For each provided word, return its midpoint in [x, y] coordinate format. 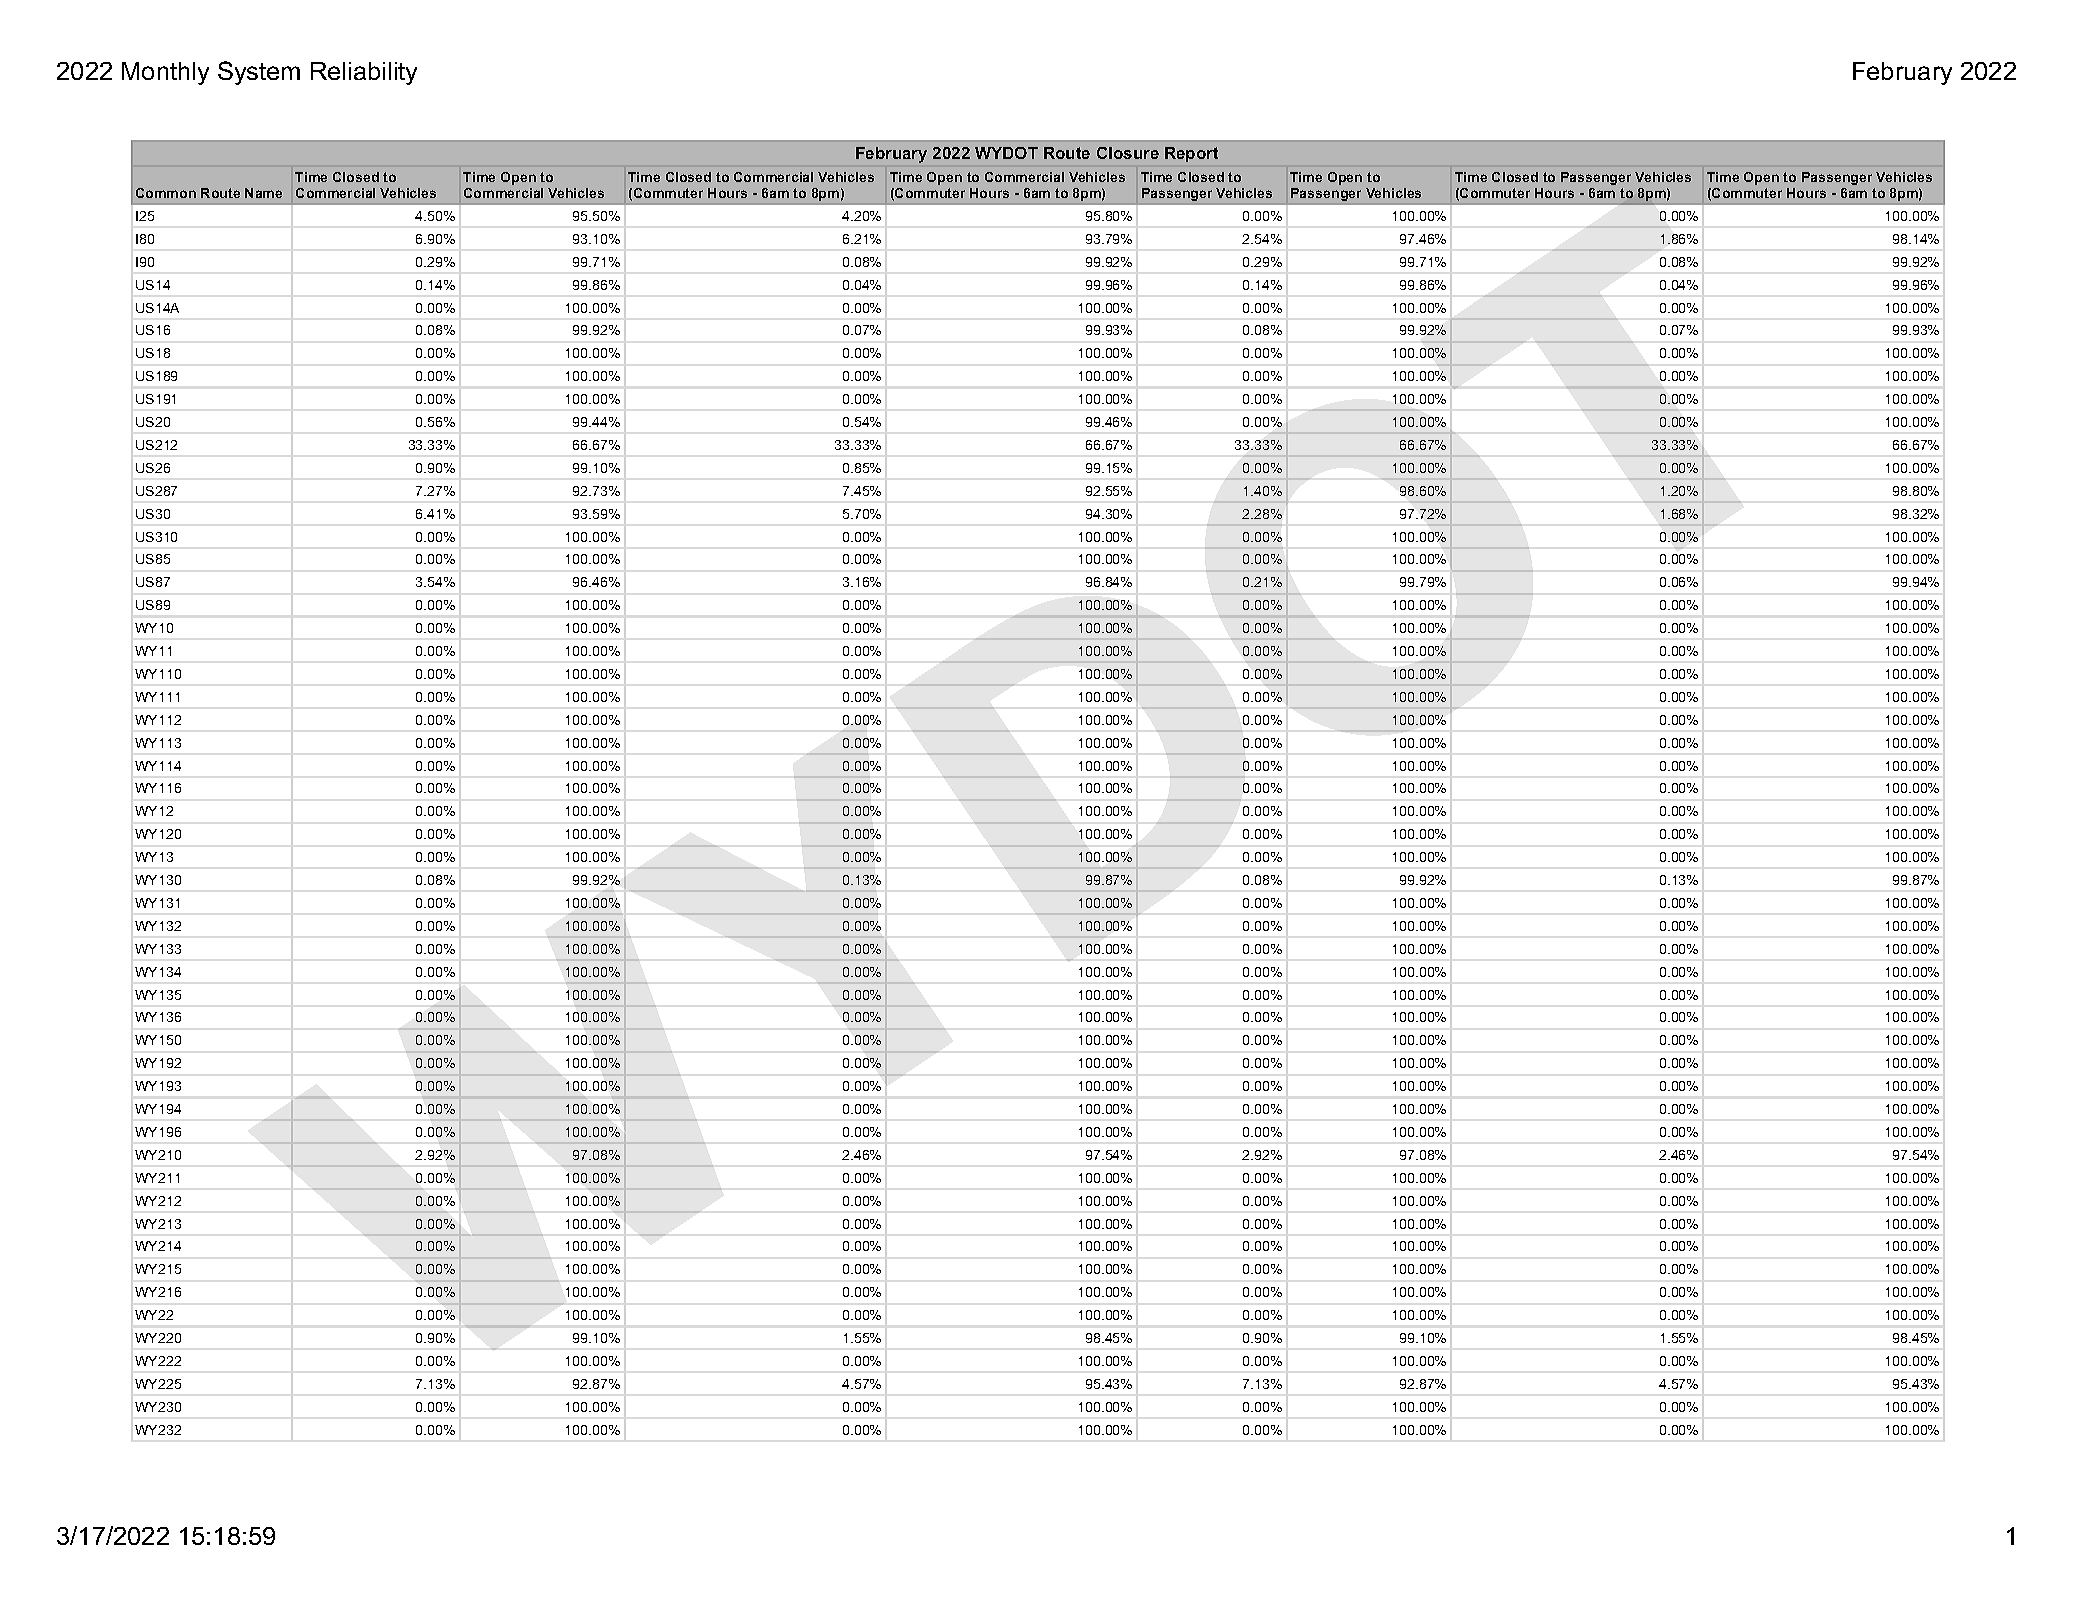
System [259, 73]
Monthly [165, 73]
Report [1191, 154]
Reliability [364, 73]
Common [166, 193]
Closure [1128, 153]
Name [263, 193]
